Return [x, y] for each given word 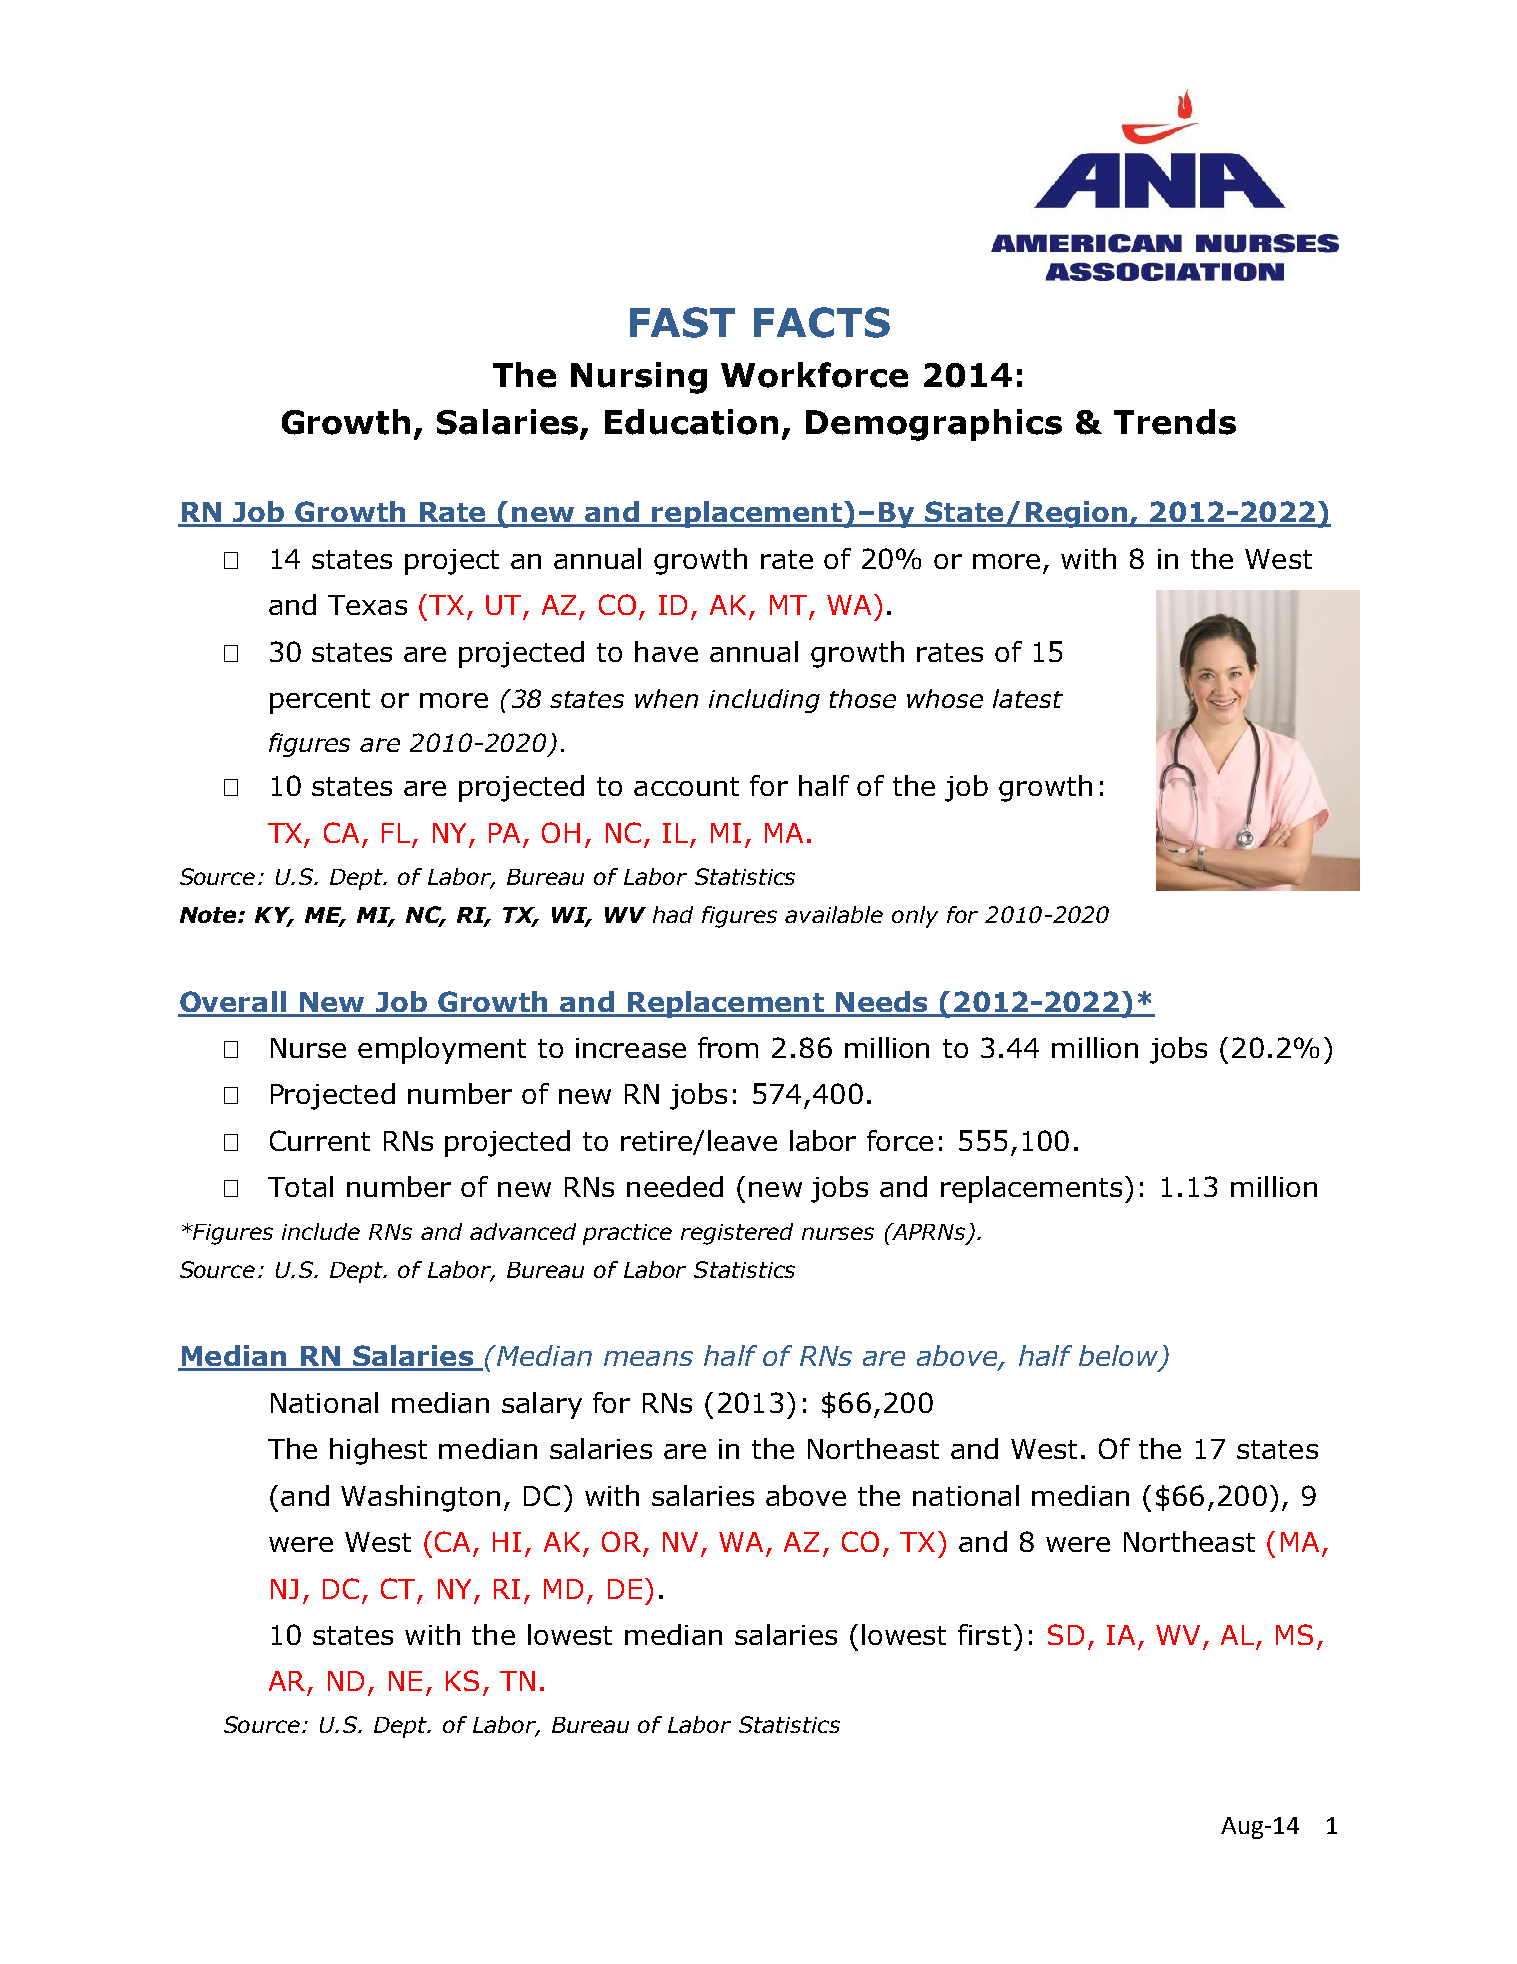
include [321, 1231]
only [915, 917]
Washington [420, 1498]
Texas [367, 605]
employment [442, 1050]
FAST [682, 322]
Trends [1175, 422]
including [764, 701]
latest [1028, 698]
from [728, 1047]
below [1118, 1355]
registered [737, 1234]
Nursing [639, 378]
